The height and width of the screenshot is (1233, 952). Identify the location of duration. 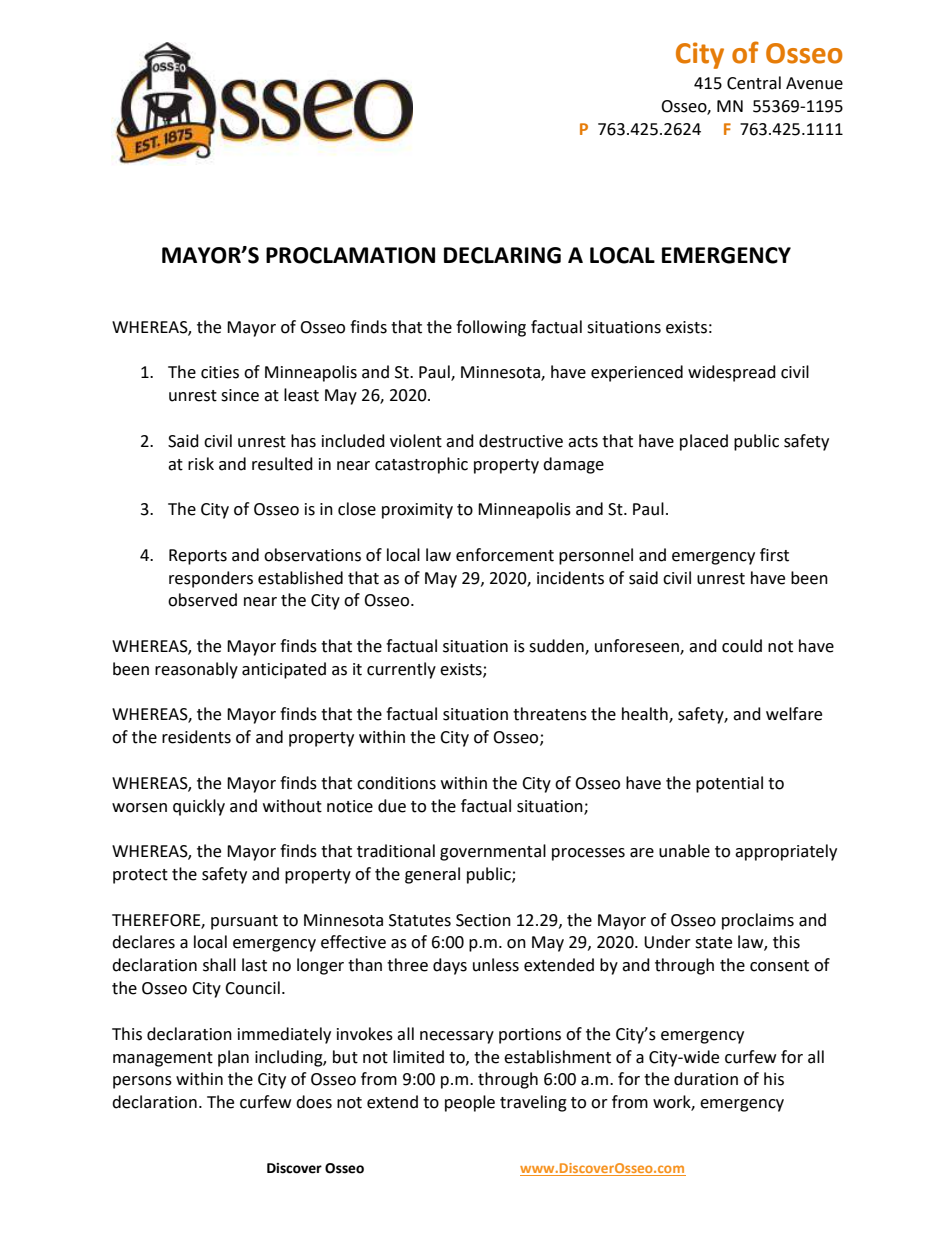
(706, 1079).
